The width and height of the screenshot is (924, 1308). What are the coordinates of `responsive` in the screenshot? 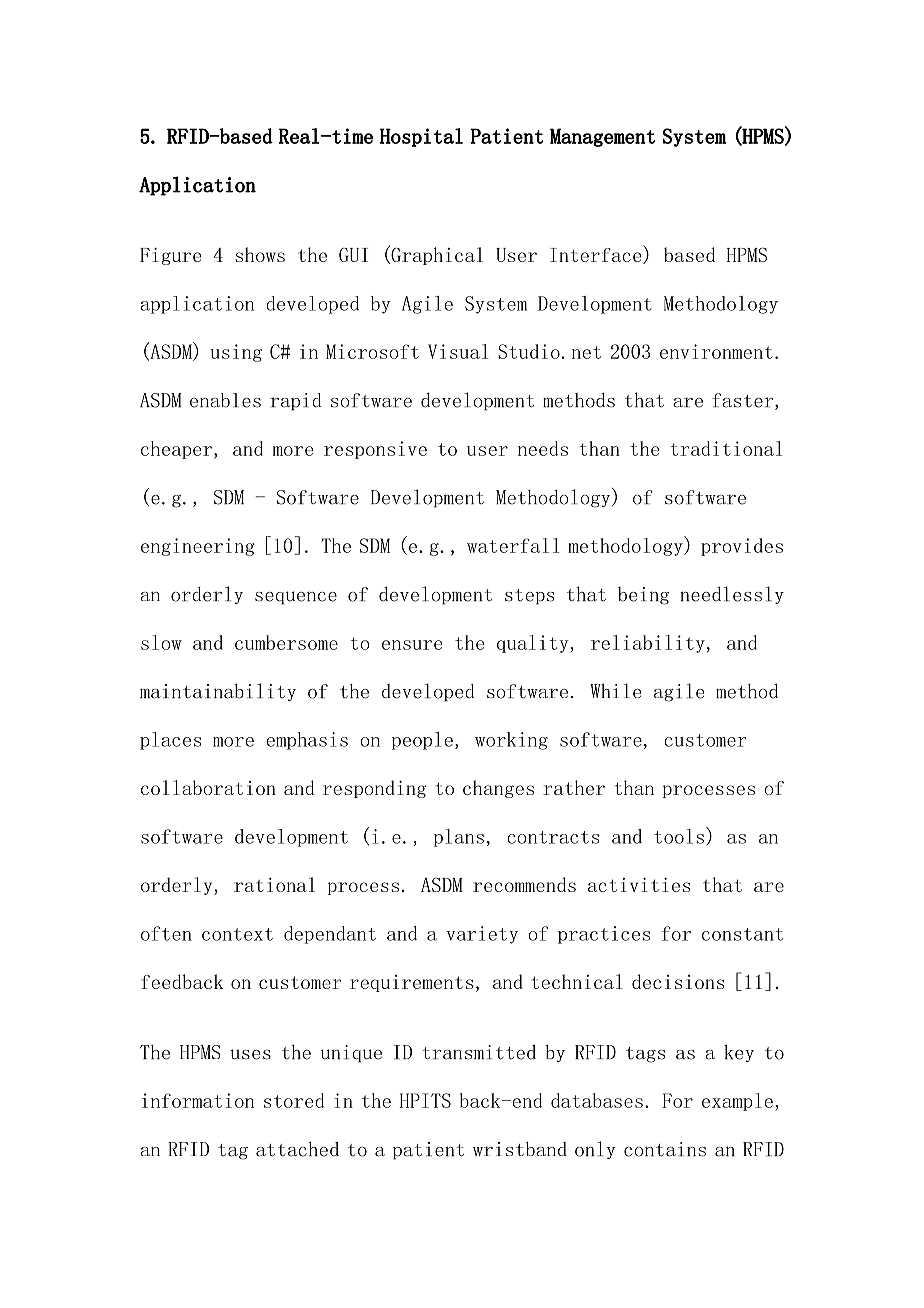 It's located at (375, 450).
